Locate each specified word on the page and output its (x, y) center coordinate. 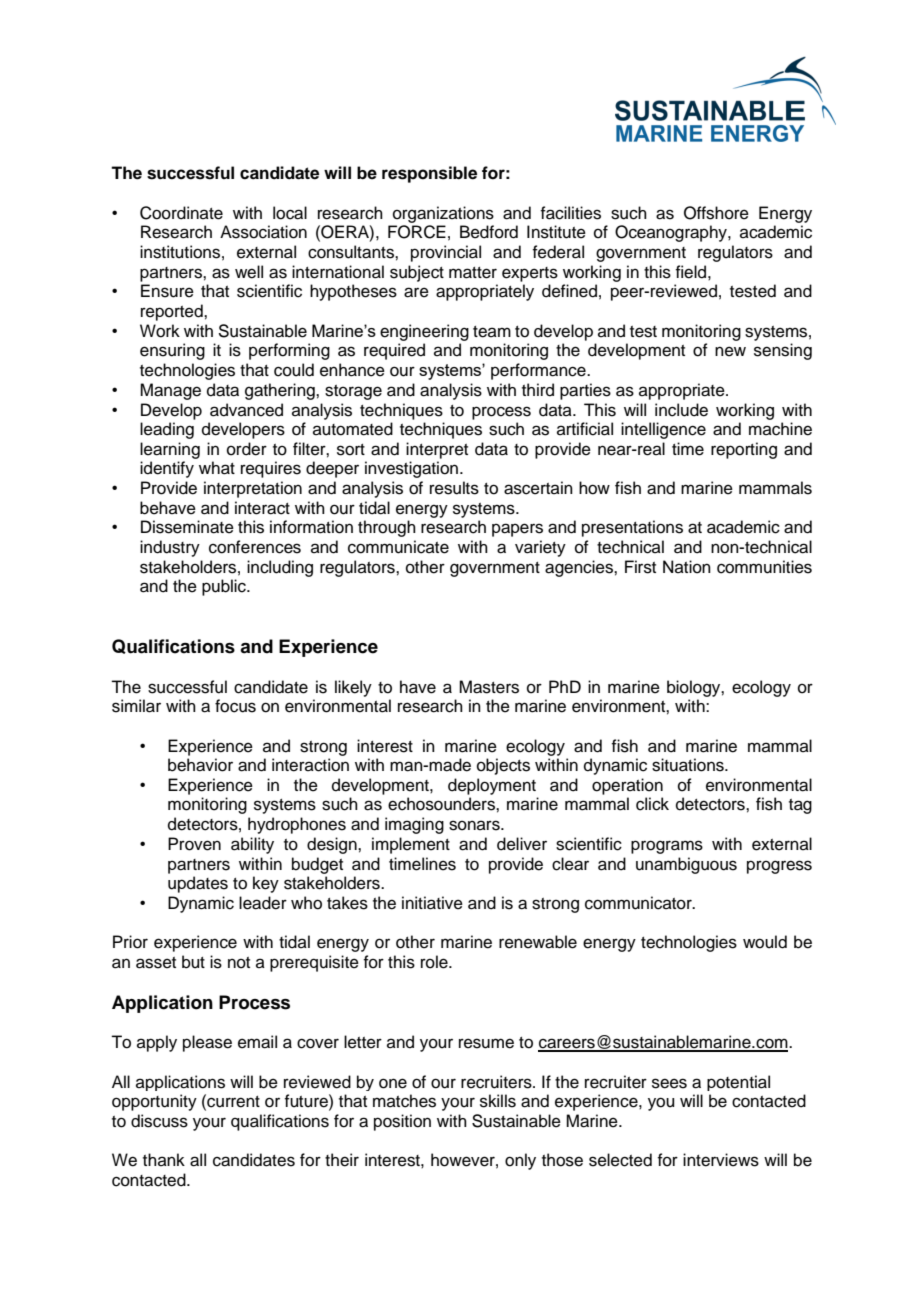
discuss (159, 1121)
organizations (443, 214)
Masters (489, 687)
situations (689, 765)
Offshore (716, 213)
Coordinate (181, 213)
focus (235, 706)
